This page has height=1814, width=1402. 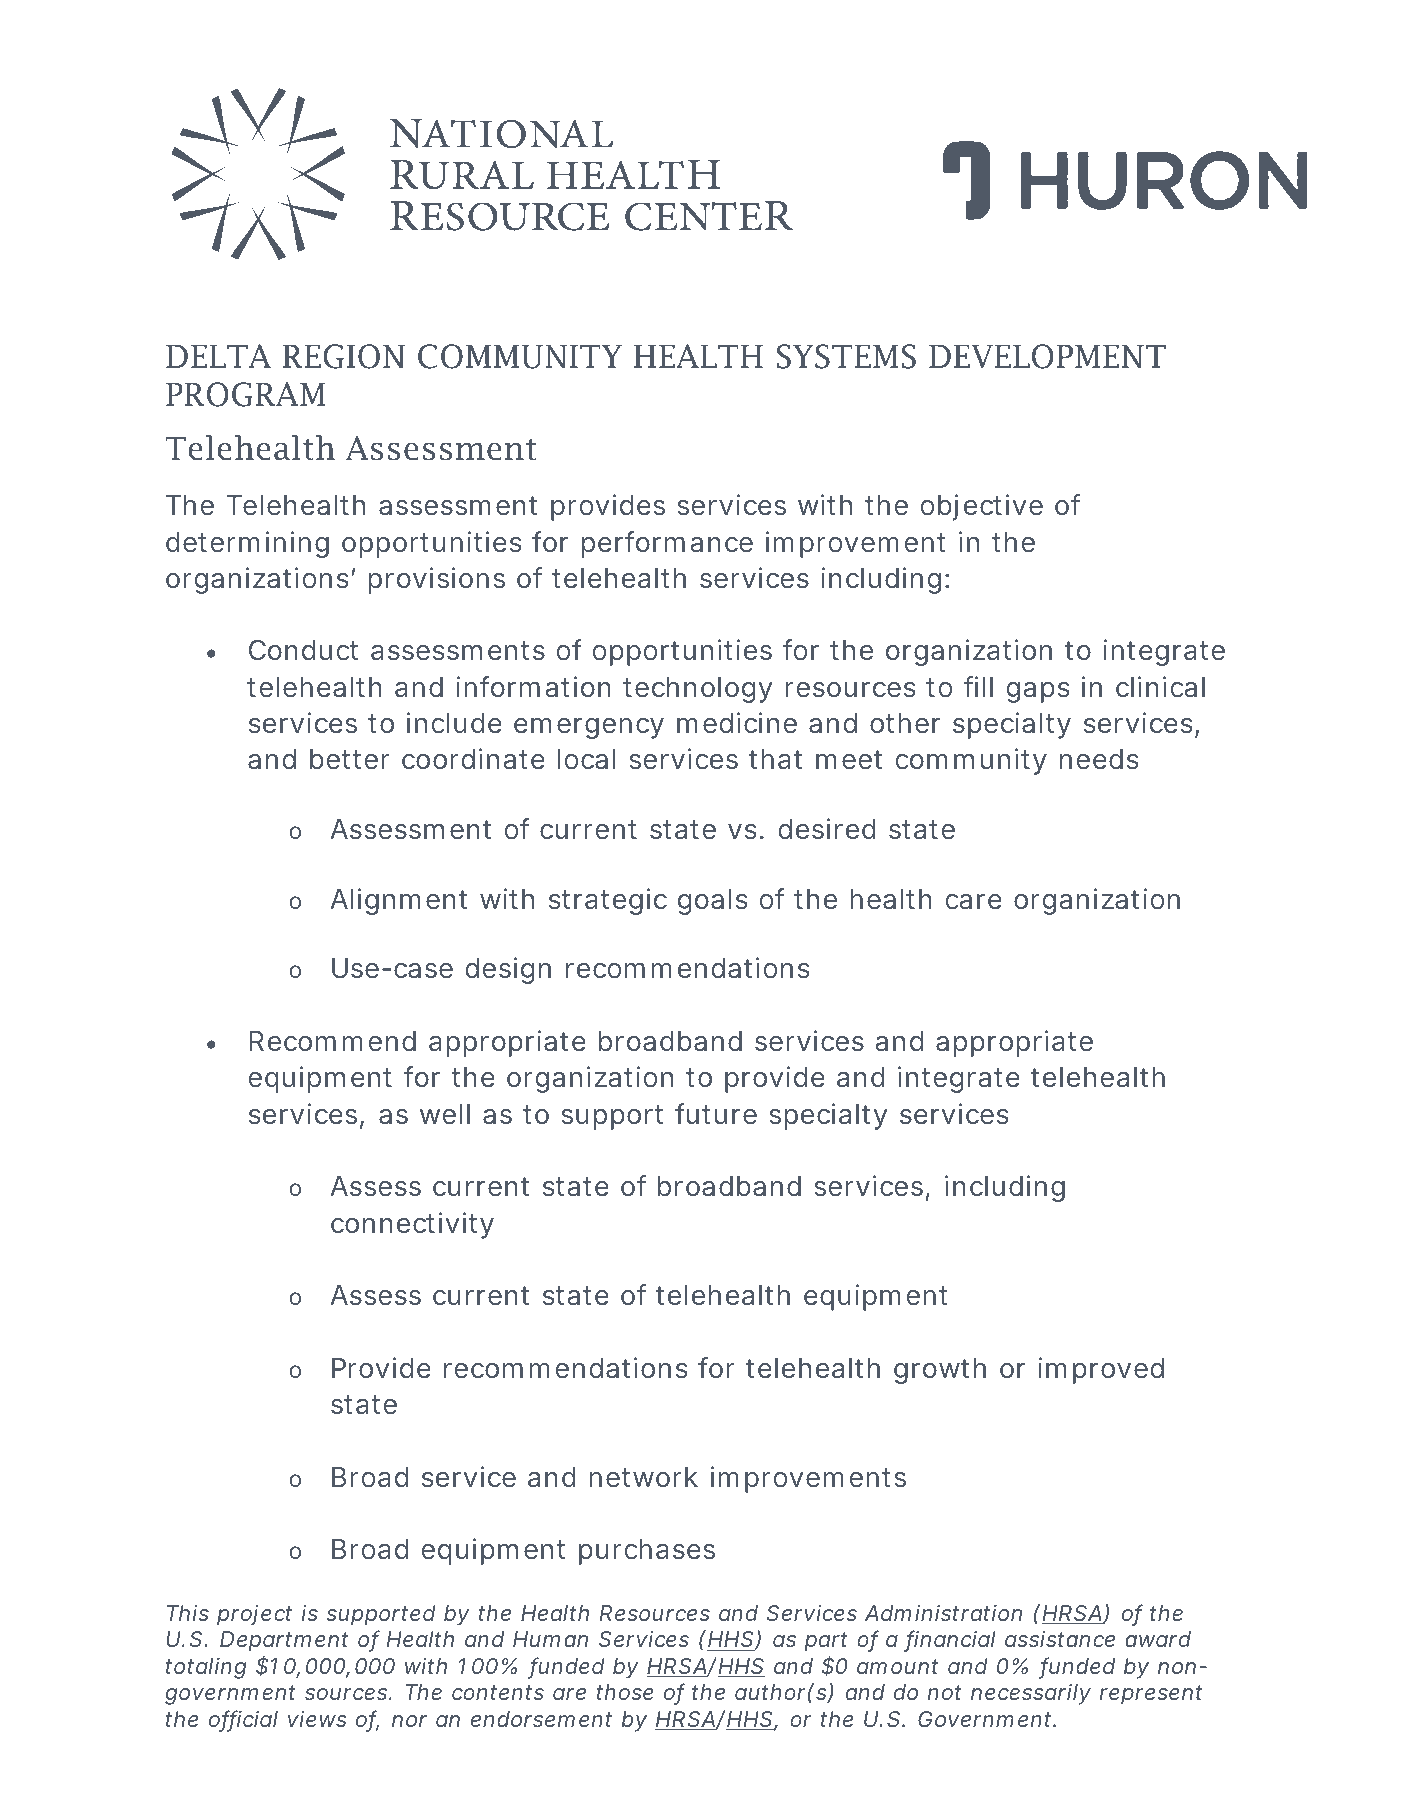 What do you see at coordinates (716, 1114) in the page?
I see `future` at bounding box center [716, 1114].
